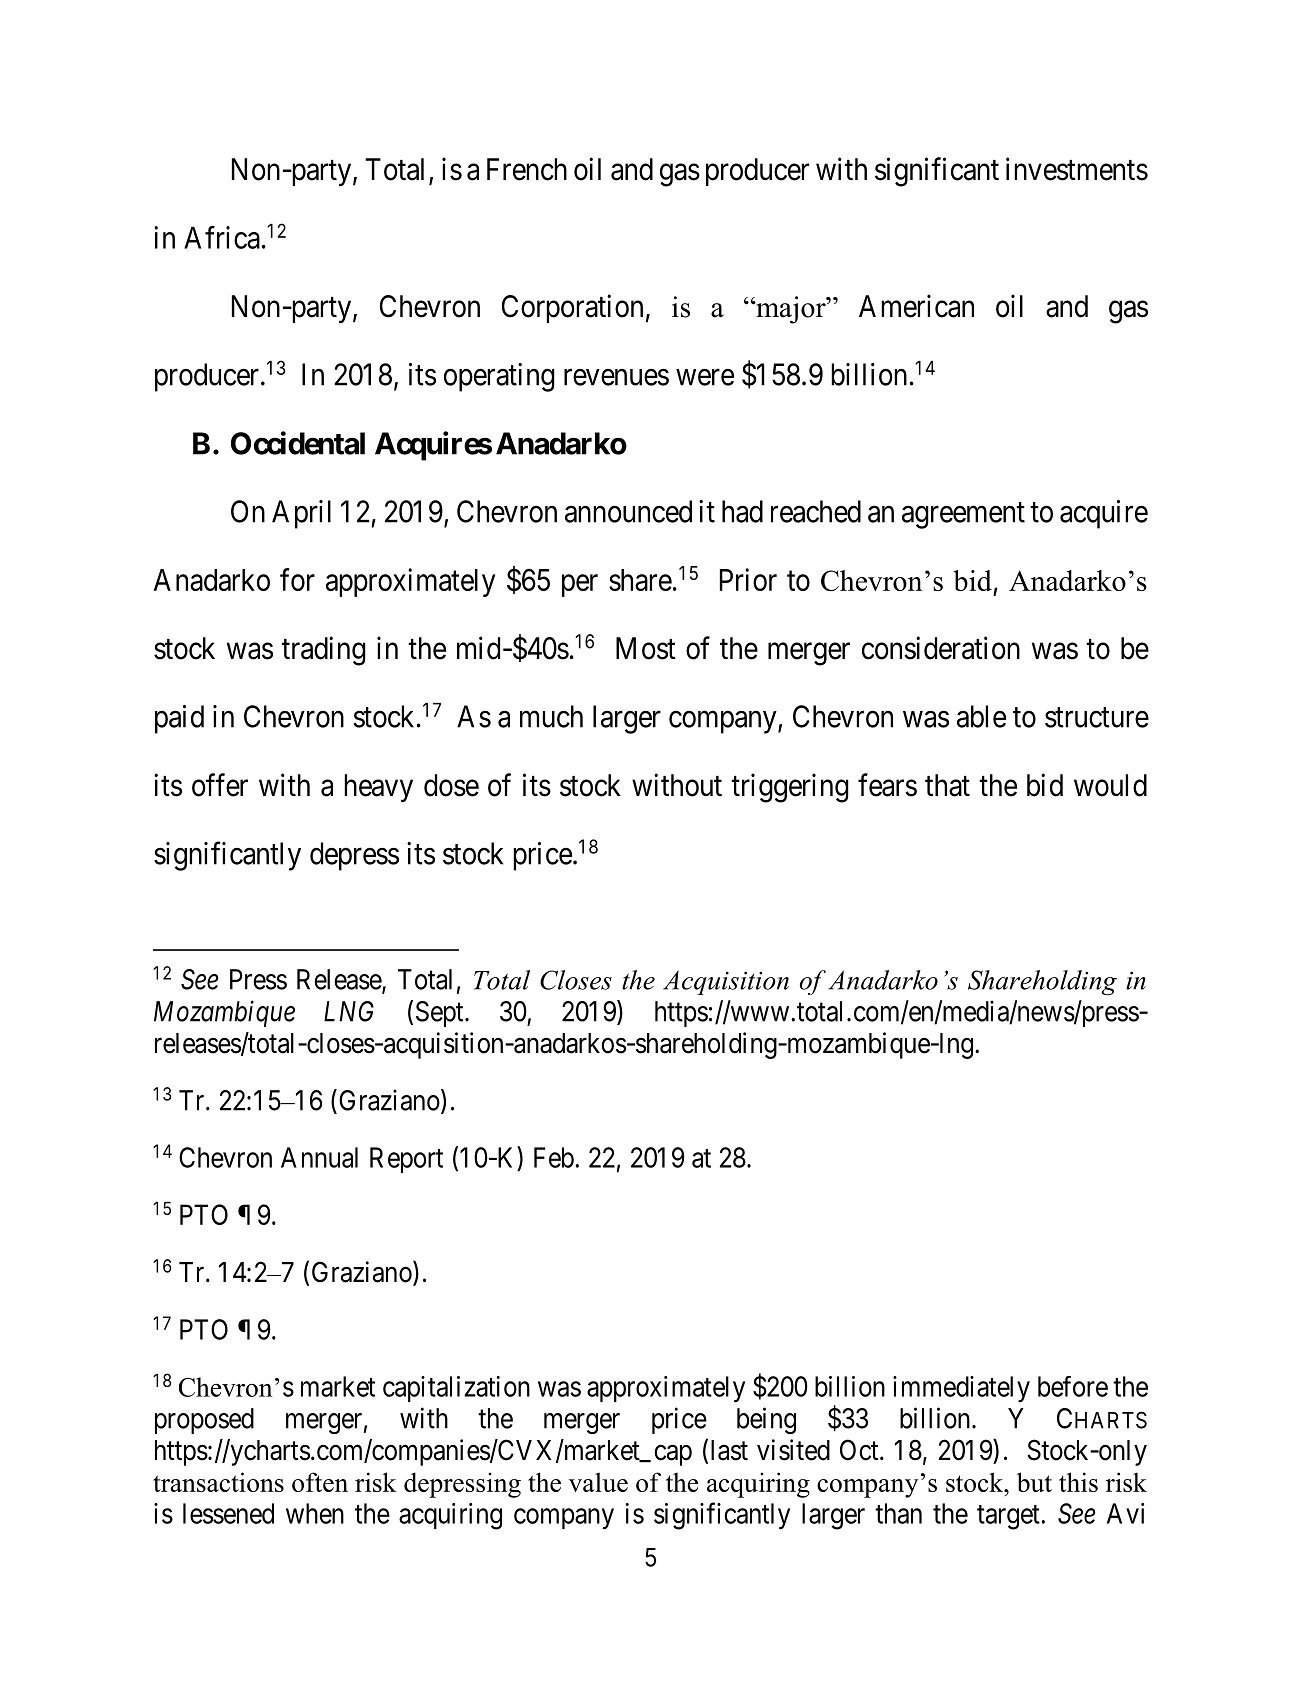 Image resolution: width=1300 pixels, height=1683 pixels. Describe the element at coordinates (1073, 1386) in the image. I see `before` at that location.
